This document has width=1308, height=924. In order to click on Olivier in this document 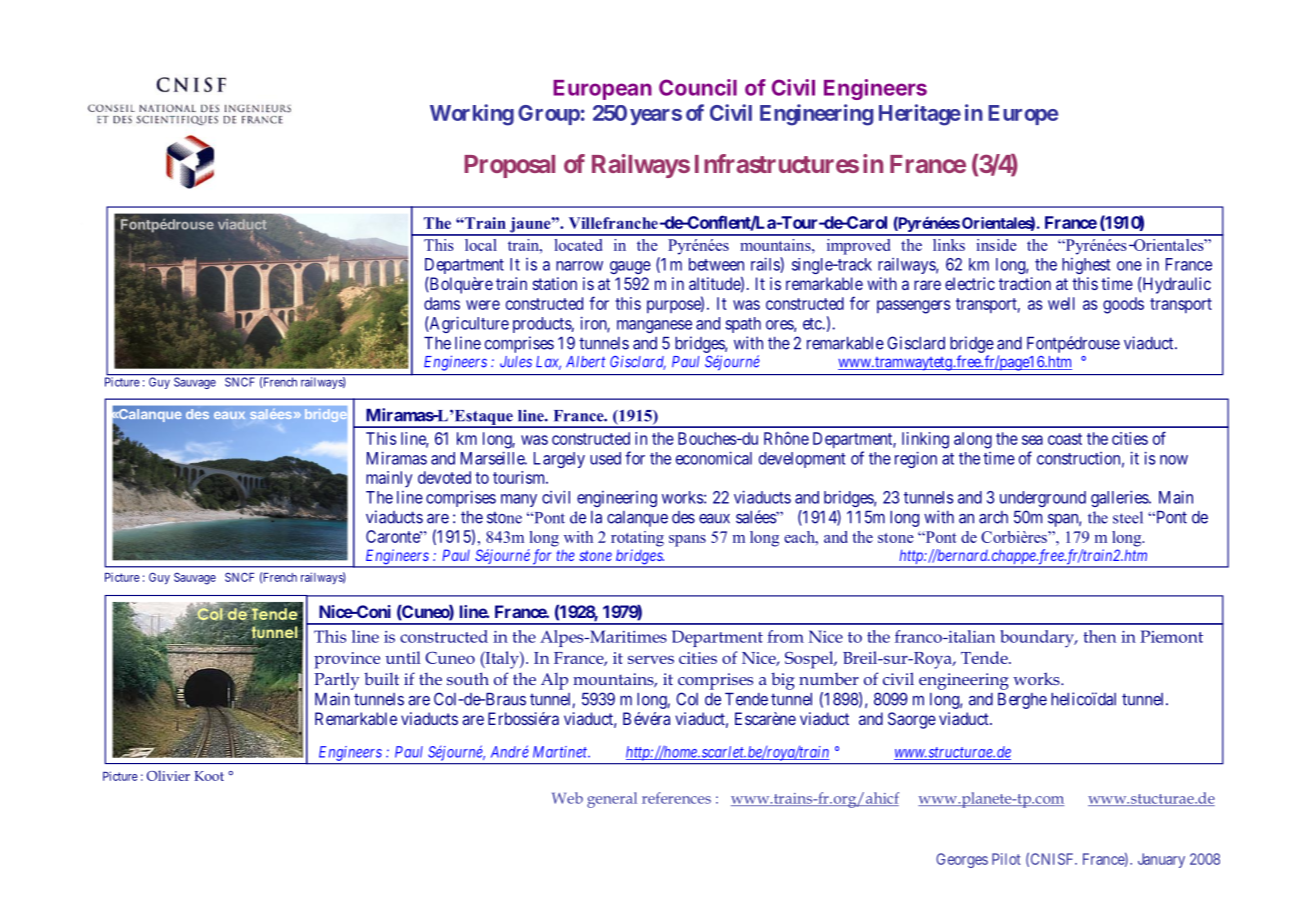, I will do `click(168, 775)`.
